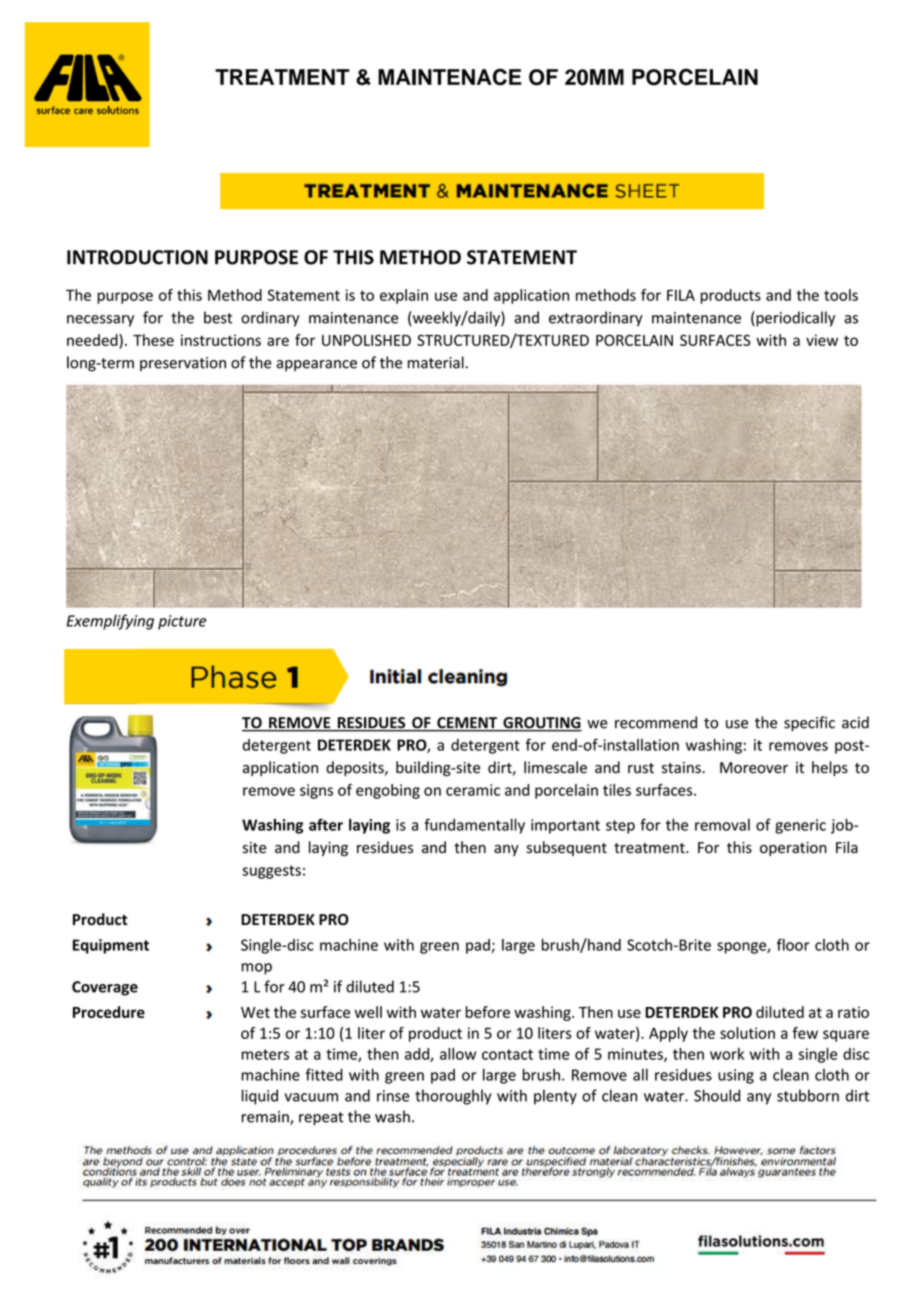 The image size is (924, 1308). Describe the element at coordinates (404, 296) in the document. I see `explain` at that location.
